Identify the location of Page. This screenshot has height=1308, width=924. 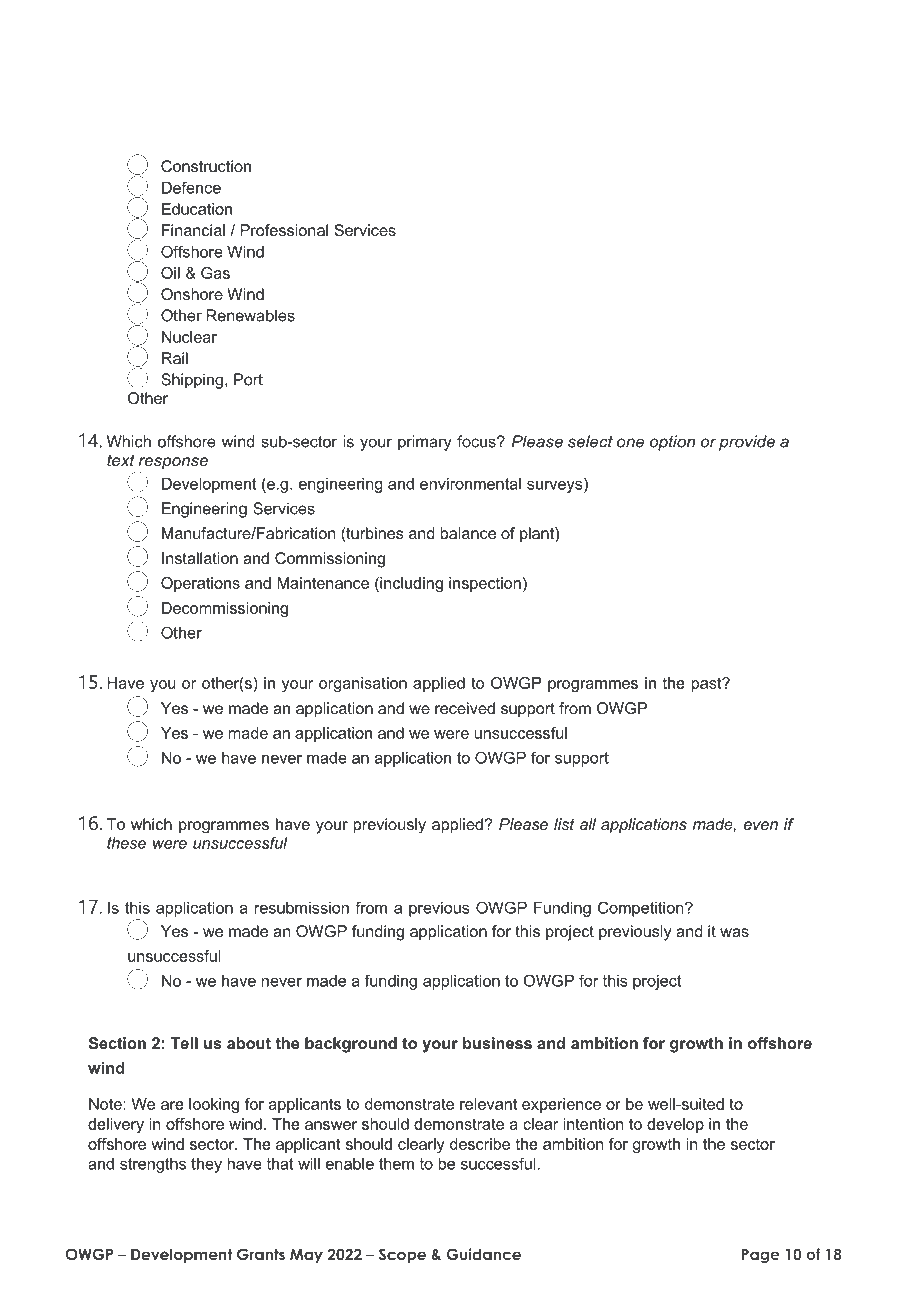
(760, 1256).
